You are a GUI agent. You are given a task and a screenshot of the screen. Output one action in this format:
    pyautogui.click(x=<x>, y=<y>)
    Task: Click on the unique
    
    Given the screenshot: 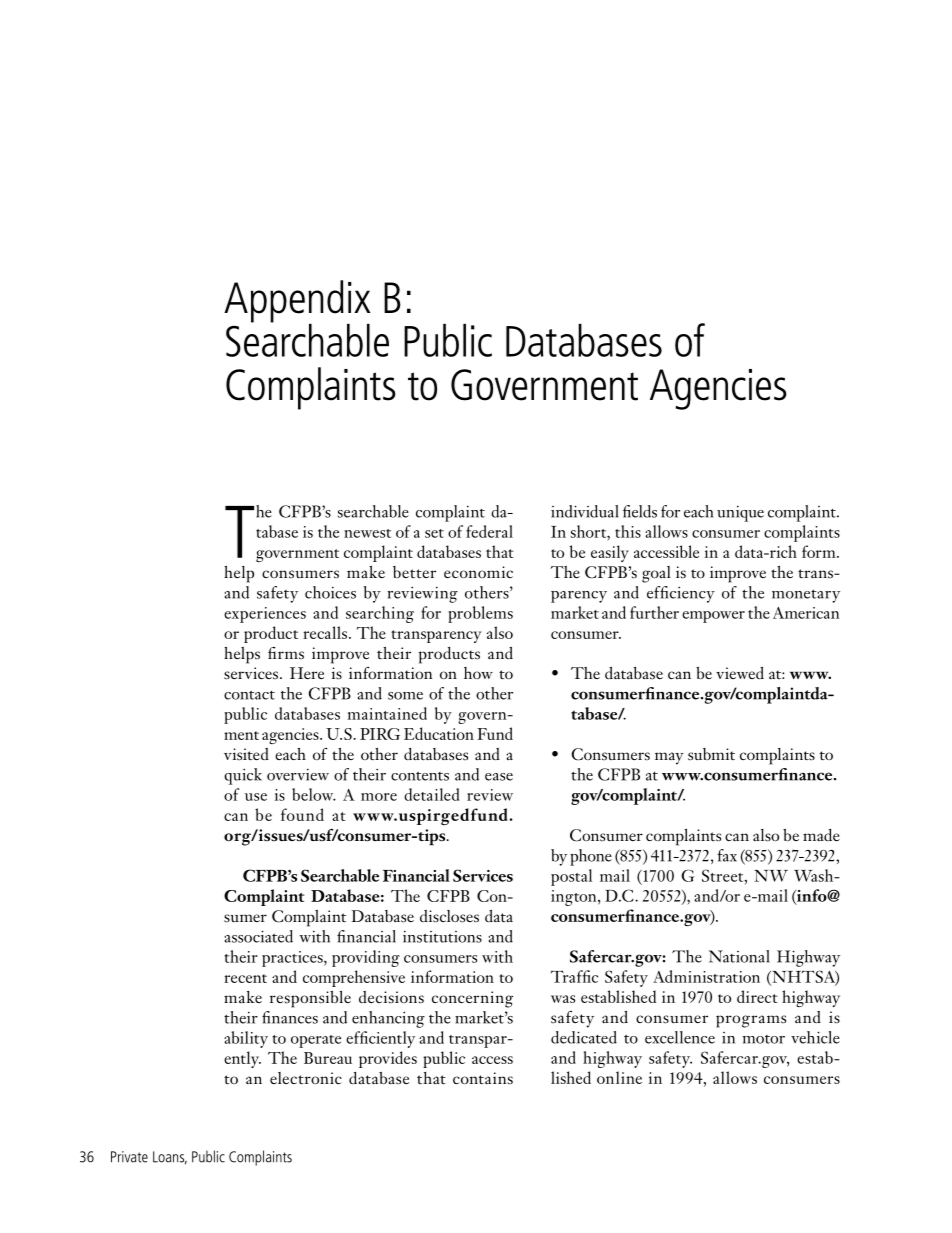 What is the action you would take?
    pyautogui.click(x=740, y=513)
